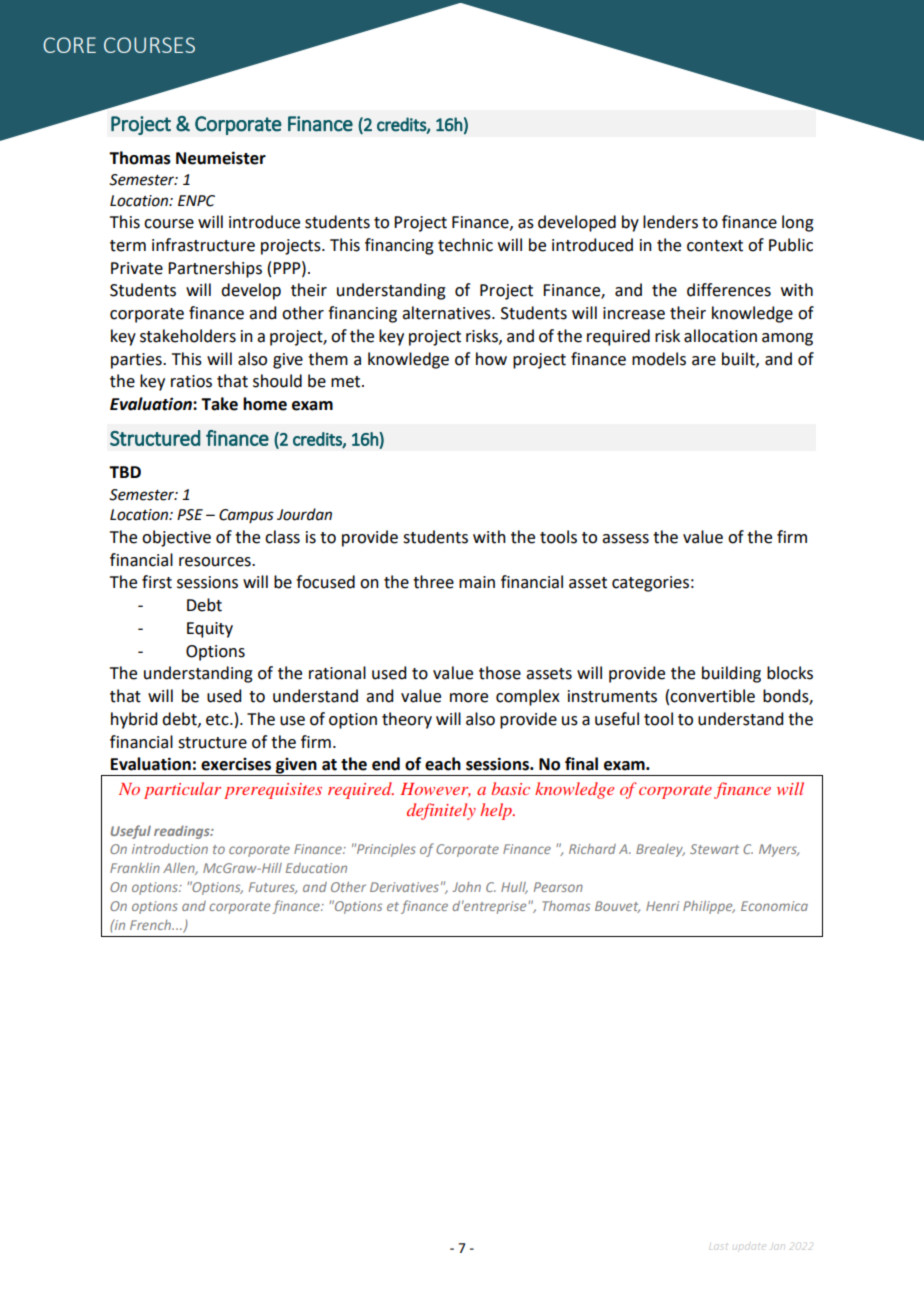 The height and width of the image is (1308, 924). I want to click on more, so click(469, 698).
